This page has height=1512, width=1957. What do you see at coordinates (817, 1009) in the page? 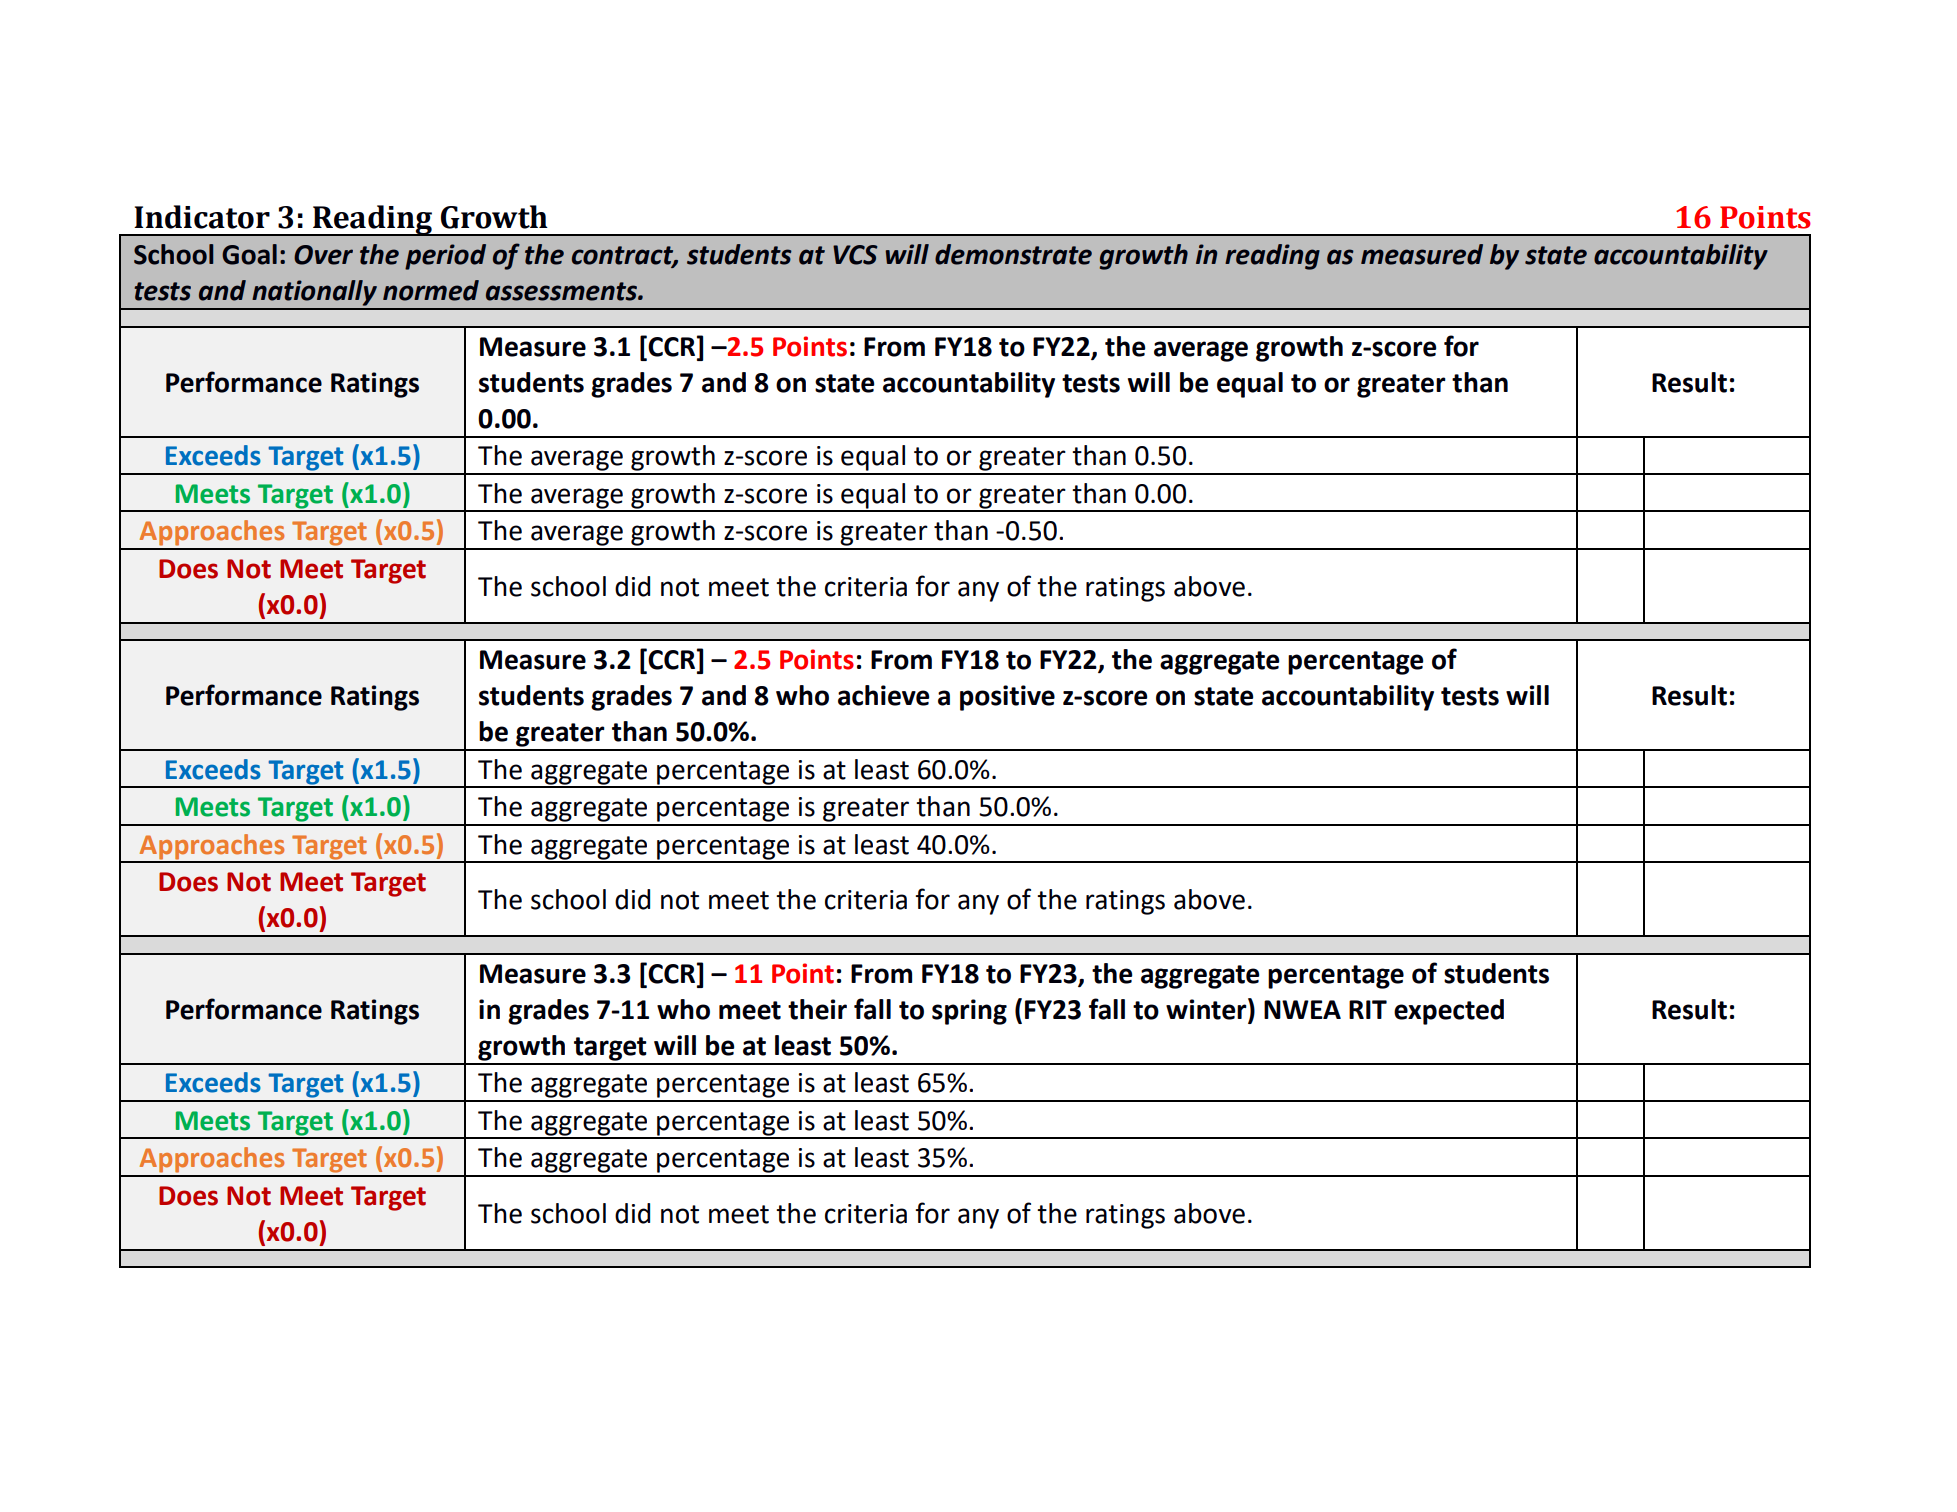
I see `their` at bounding box center [817, 1009].
